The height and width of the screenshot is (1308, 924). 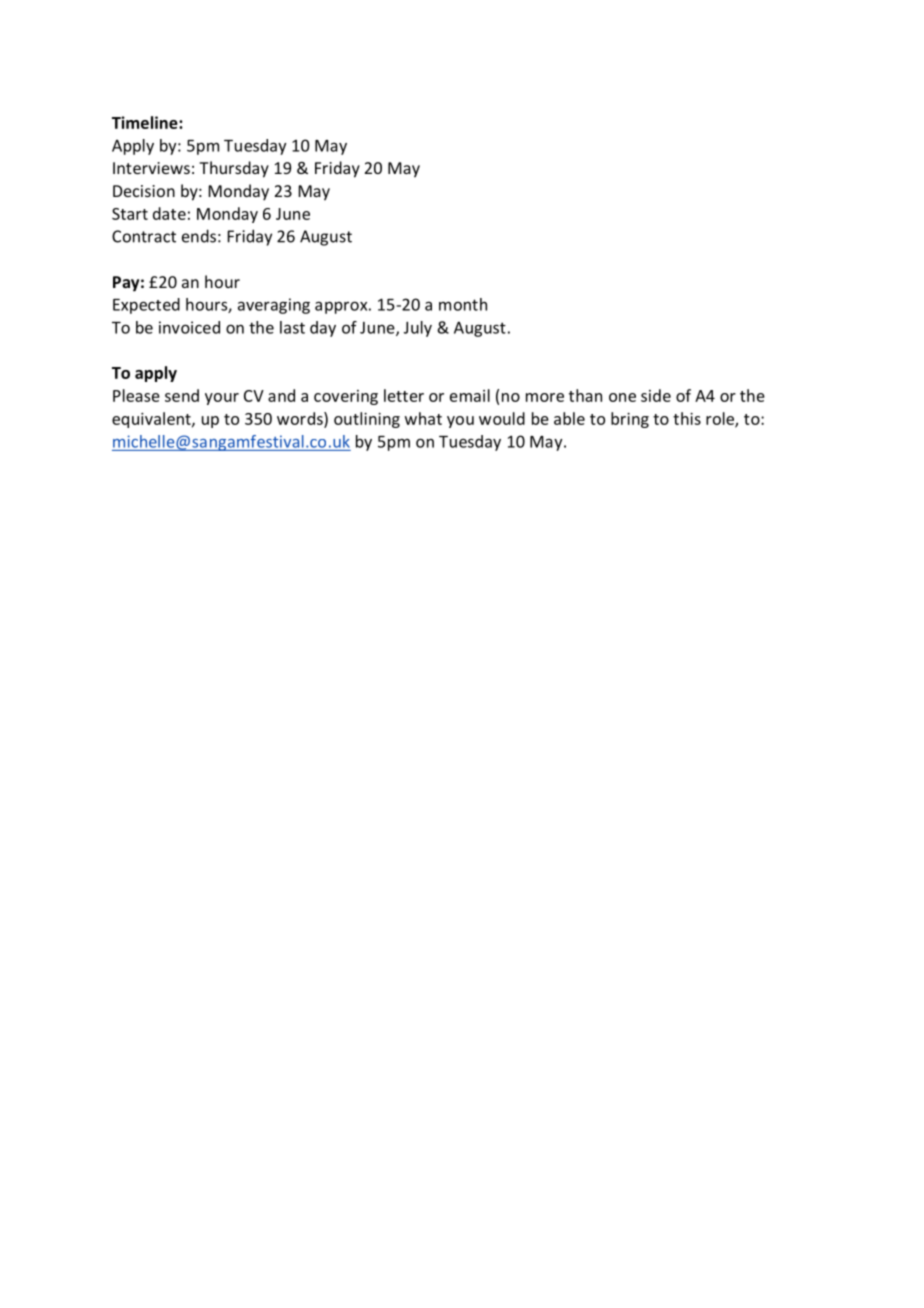 What do you see at coordinates (234, 169) in the screenshot?
I see `Thursday` at bounding box center [234, 169].
